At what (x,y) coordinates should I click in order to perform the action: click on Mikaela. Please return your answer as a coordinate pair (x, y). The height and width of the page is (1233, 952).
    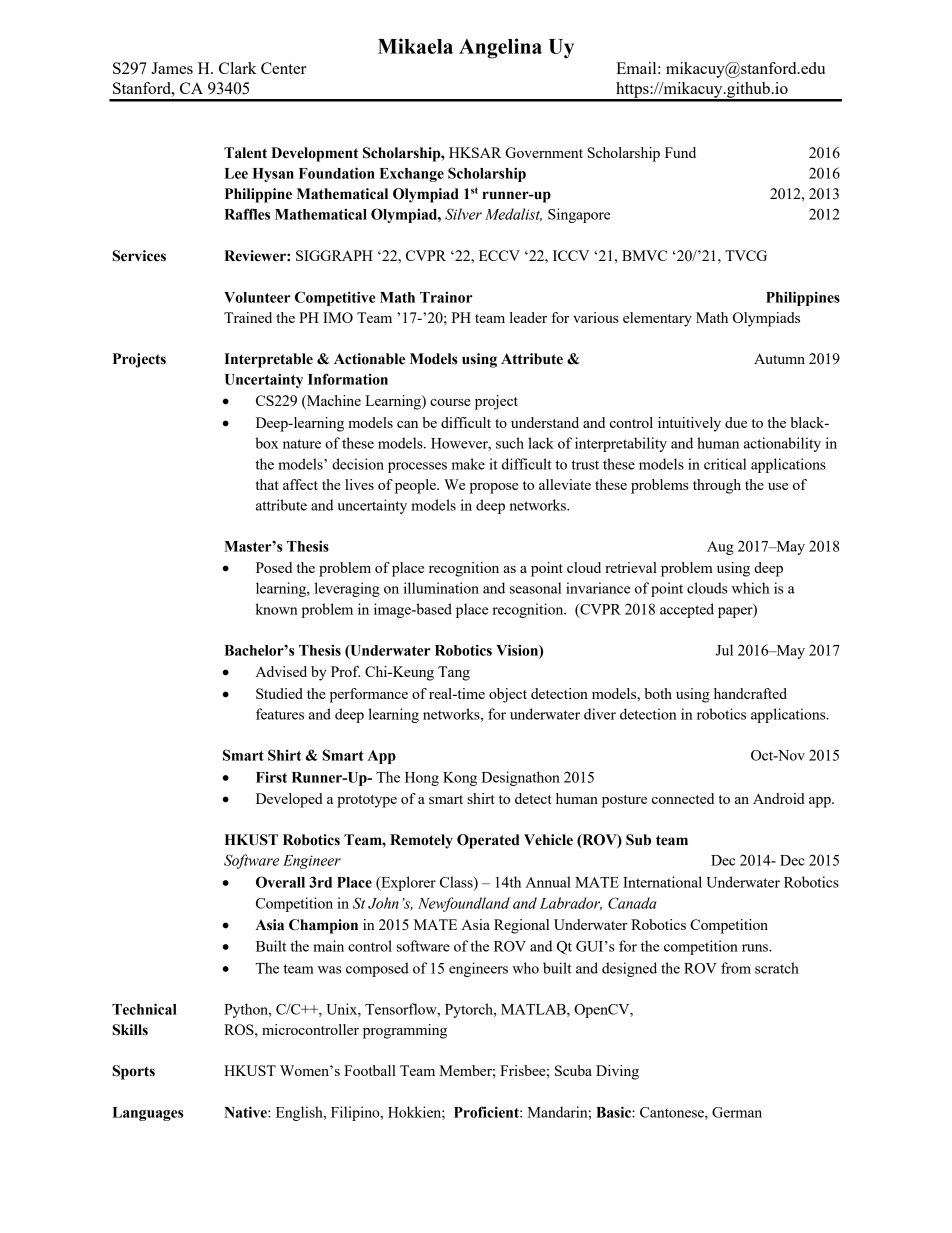
    Looking at the image, I should click on (415, 46).
